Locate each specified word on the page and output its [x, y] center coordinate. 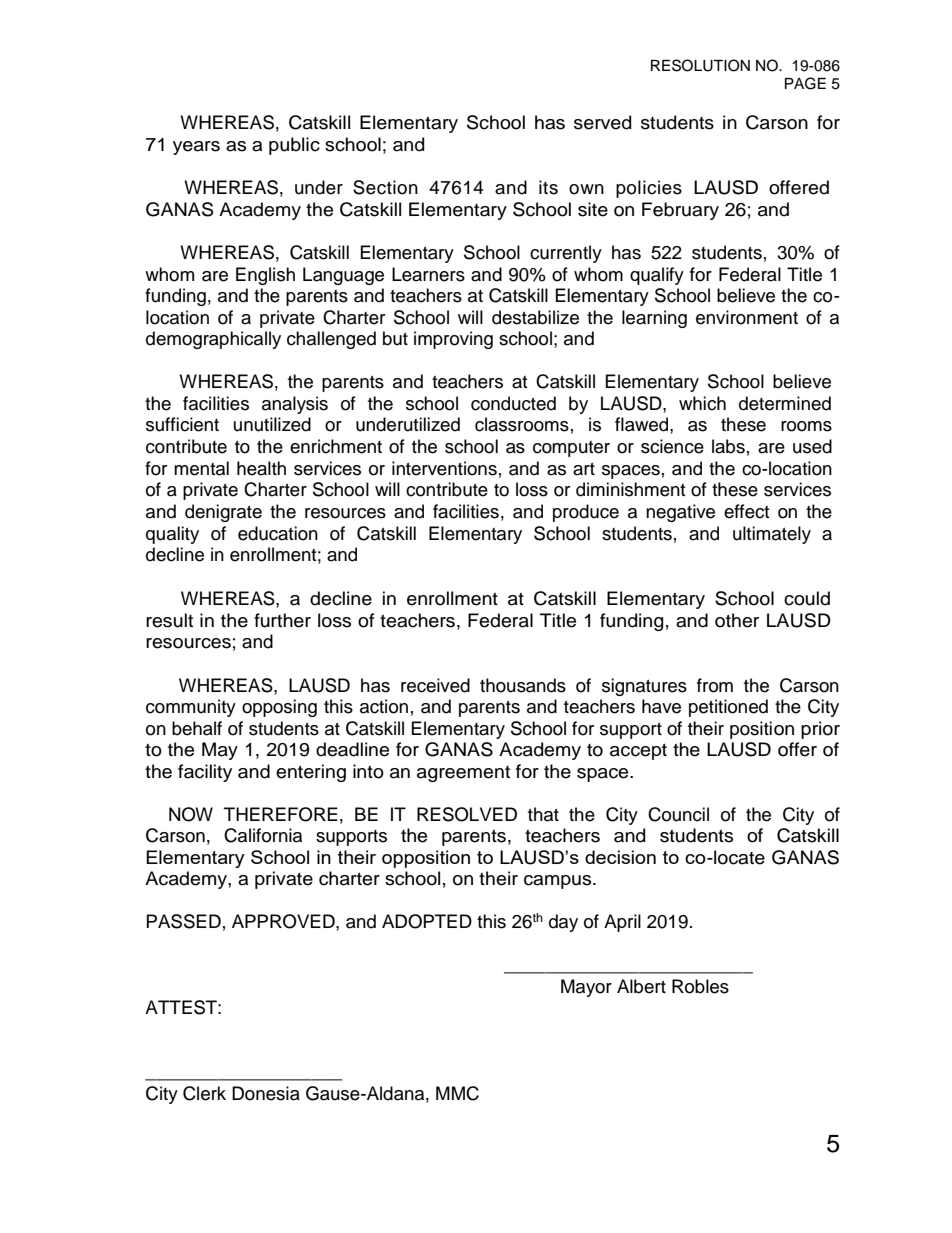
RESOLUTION [700, 65]
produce [586, 513]
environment [747, 317]
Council [678, 814]
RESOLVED [467, 814]
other [737, 620]
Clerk [204, 1093]
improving [453, 340]
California [263, 835]
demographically [213, 340]
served [602, 122]
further [282, 620]
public [294, 146]
